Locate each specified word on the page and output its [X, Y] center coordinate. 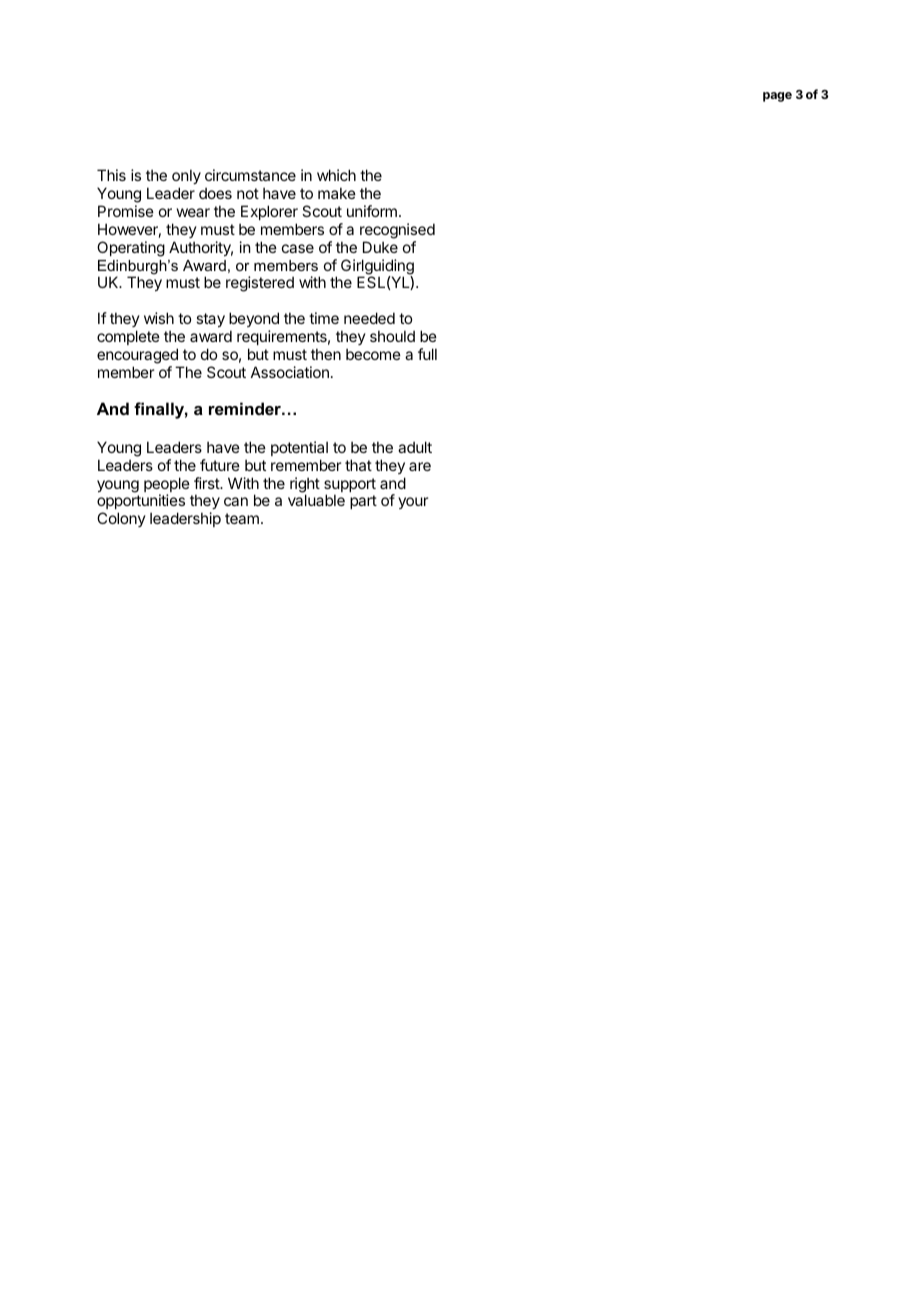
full [427, 354]
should [392, 336]
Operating [131, 249]
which [336, 175]
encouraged [137, 356]
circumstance [250, 175]
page [777, 97]
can [236, 501]
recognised [397, 231]
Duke [380, 247]
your [413, 503]
